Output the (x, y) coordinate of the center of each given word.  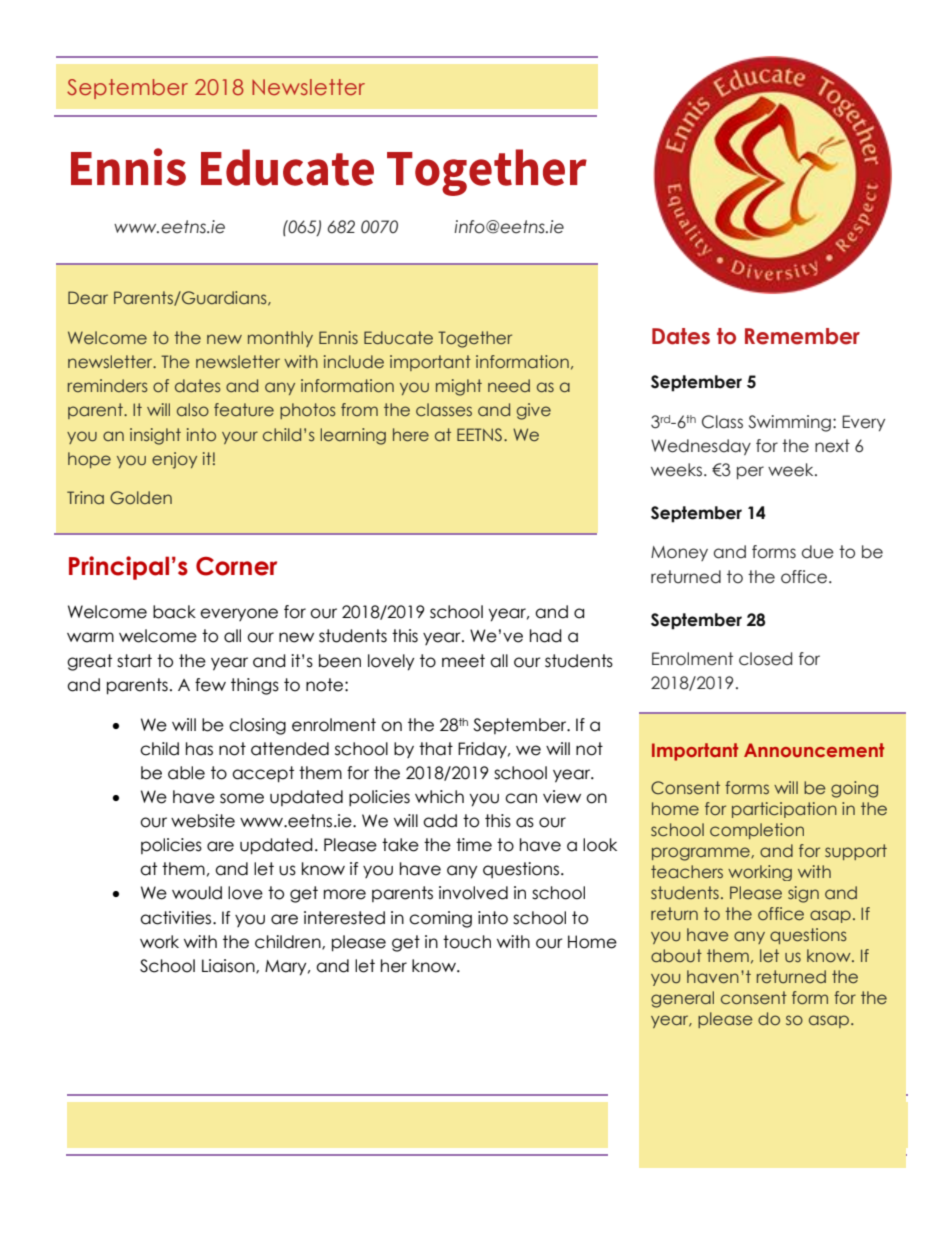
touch (467, 942)
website (203, 821)
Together (475, 339)
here (411, 434)
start (134, 661)
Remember (802, 336)
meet (463, 661)
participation (784, 810)
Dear (88, 297)
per (750, 472)
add (440, 821)
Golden (141, 498)
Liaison (229, 966)
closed (765, 659)
